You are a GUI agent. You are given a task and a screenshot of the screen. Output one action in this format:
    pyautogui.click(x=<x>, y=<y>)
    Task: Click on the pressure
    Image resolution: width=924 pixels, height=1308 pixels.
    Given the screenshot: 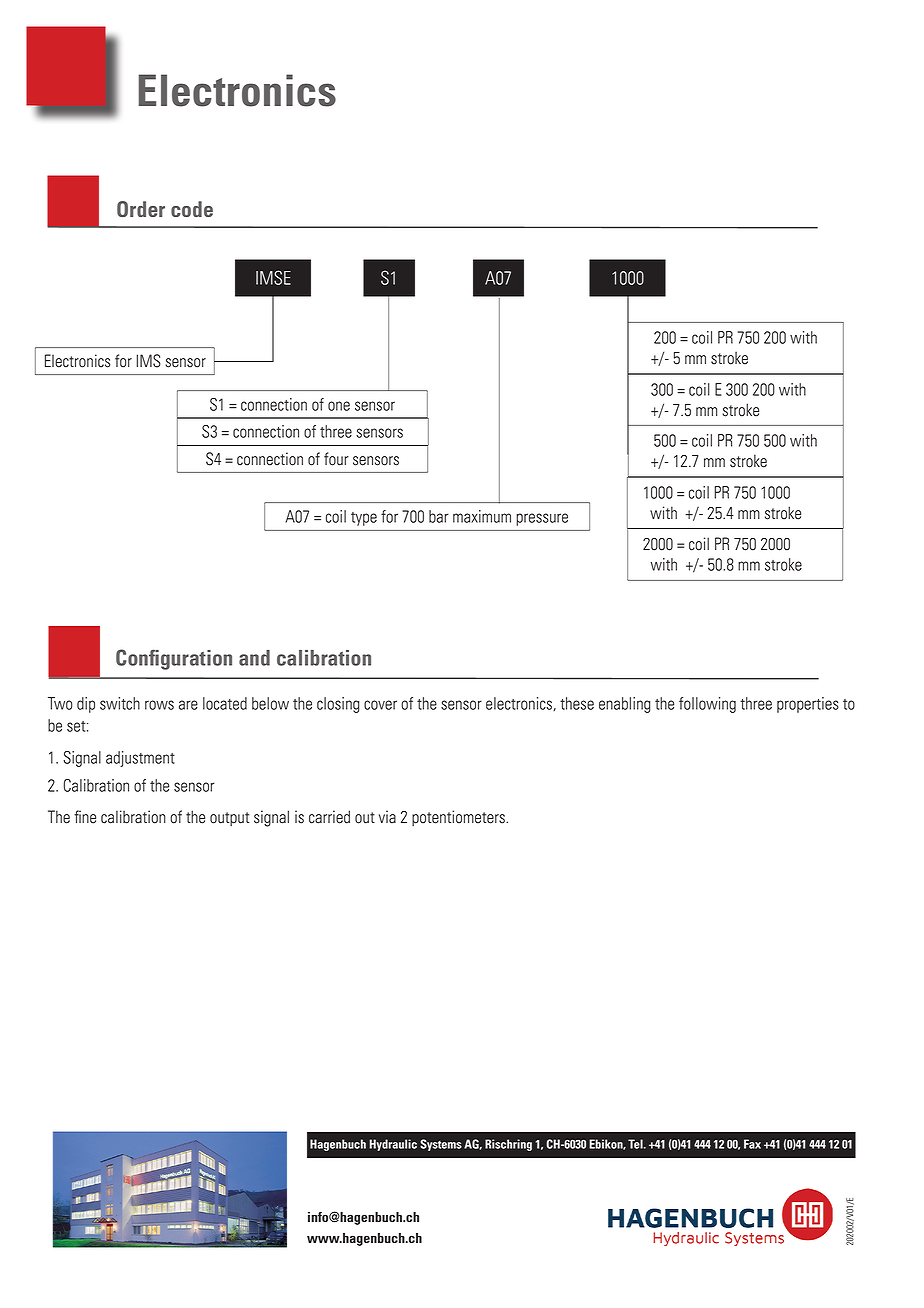 What is the action you would take?
    pyautogui.click(x=542, y=519)
